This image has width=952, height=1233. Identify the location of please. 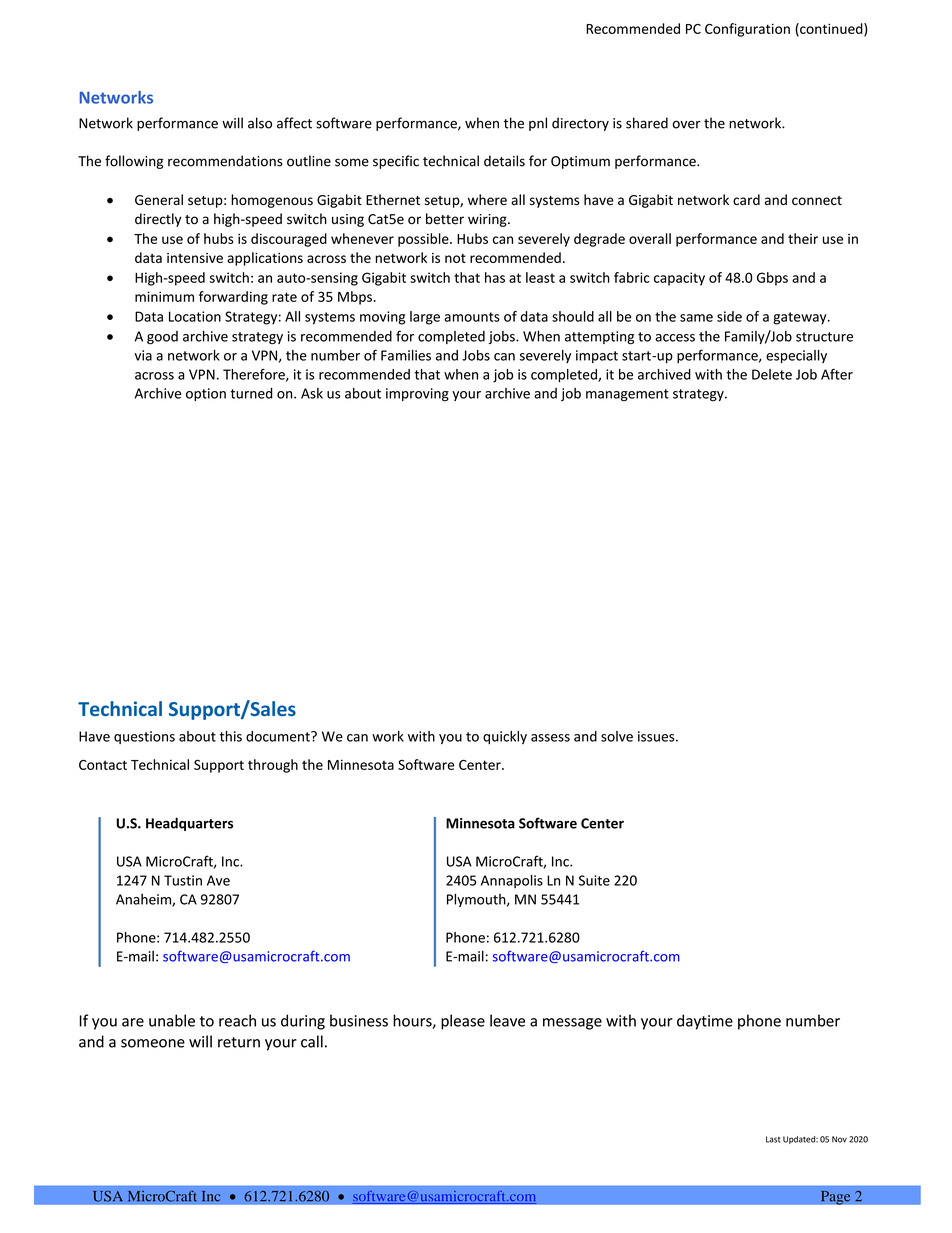
(463, 1022).
